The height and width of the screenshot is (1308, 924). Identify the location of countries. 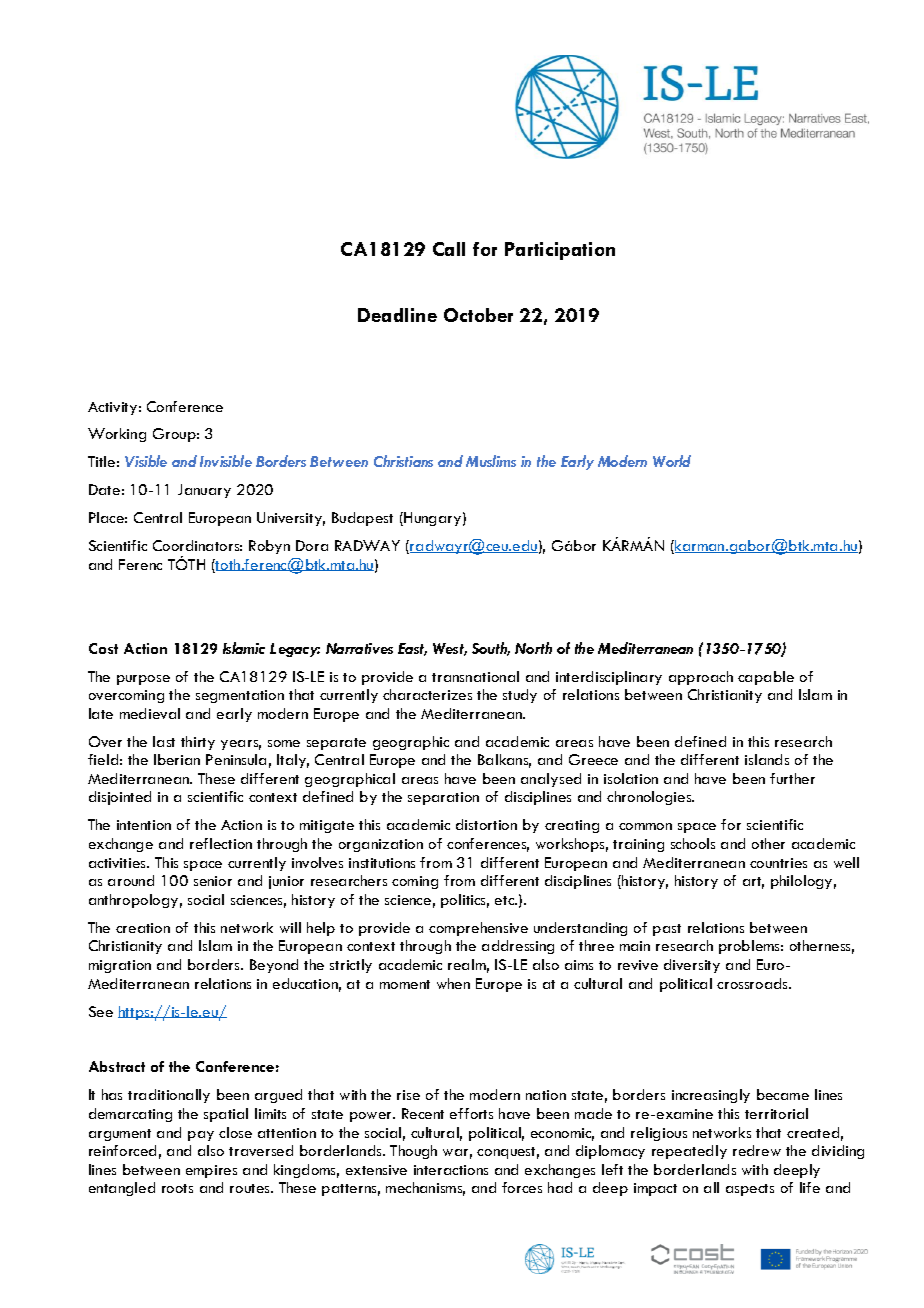
(778, 863).
